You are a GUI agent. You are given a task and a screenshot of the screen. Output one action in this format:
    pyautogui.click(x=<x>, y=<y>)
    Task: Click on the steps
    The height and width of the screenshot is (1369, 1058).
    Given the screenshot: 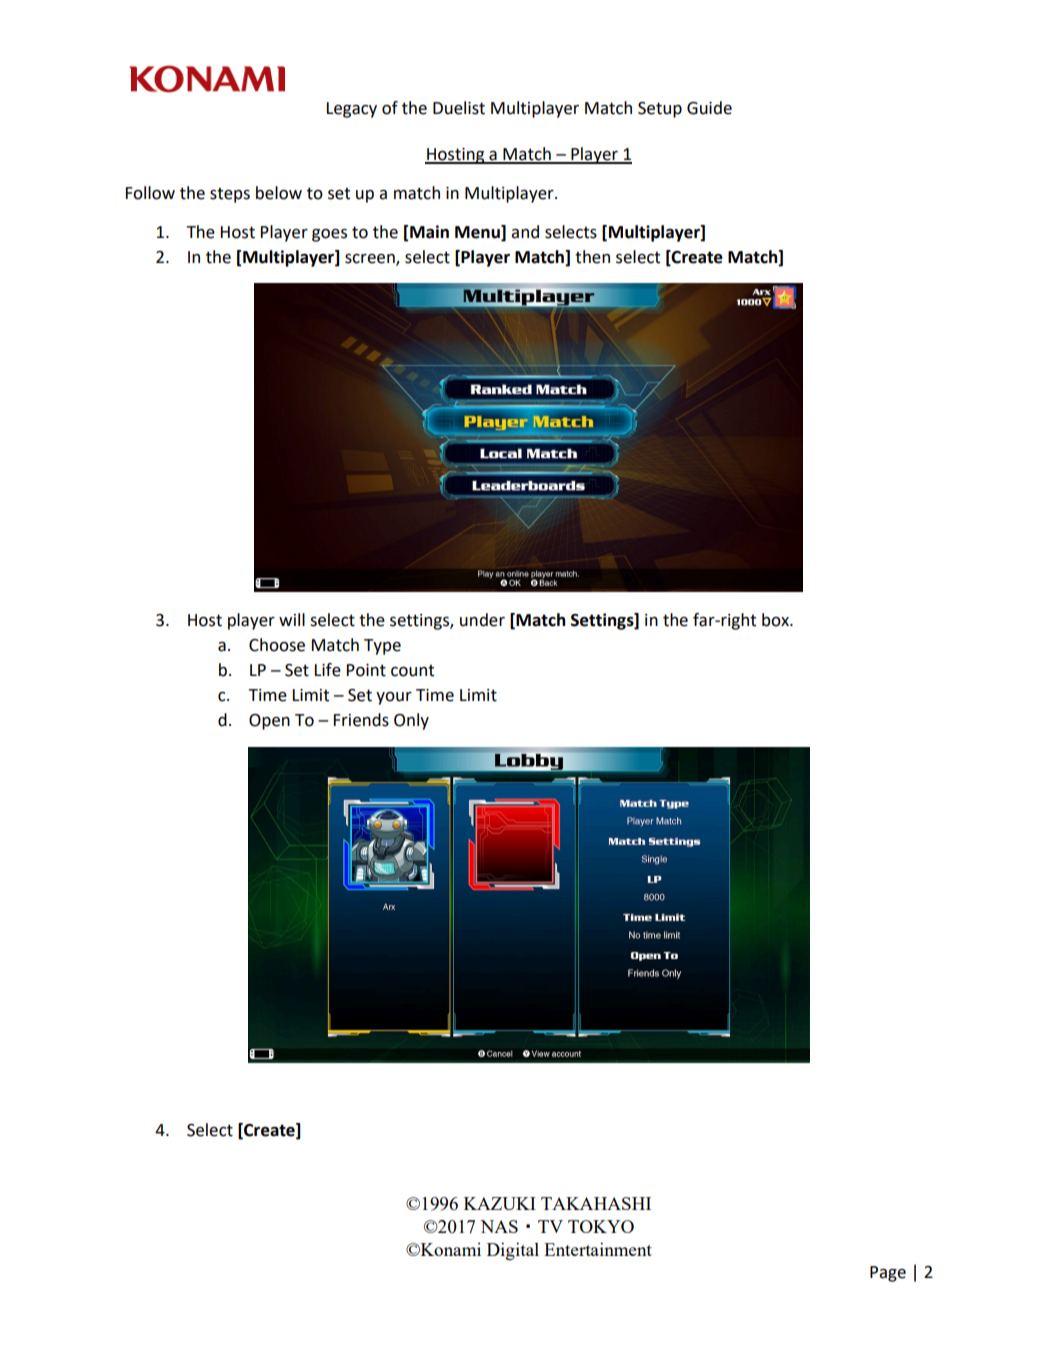 What is the action you would take?
    pyautogui.click(x=230, y=195)
